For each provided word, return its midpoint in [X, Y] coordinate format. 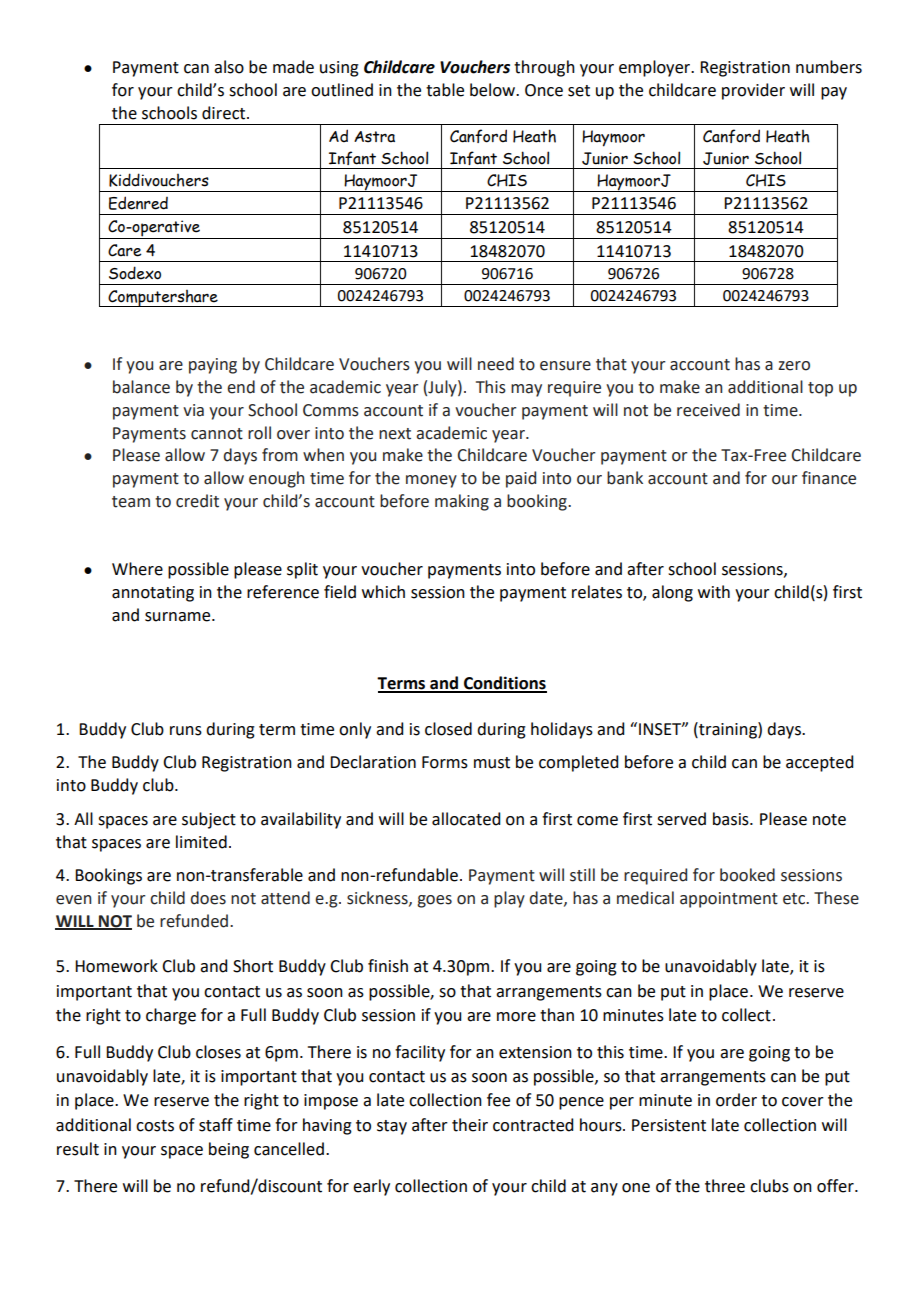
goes [434, 901]
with [714, 592]
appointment [729, 900]
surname [179, 617]
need [496, 364]
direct [225, 113]
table [445, 90]
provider [753, 91]
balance [141, 387]
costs [155, 1126]
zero [794, 366]
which [383, 592]
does [208, 898]
